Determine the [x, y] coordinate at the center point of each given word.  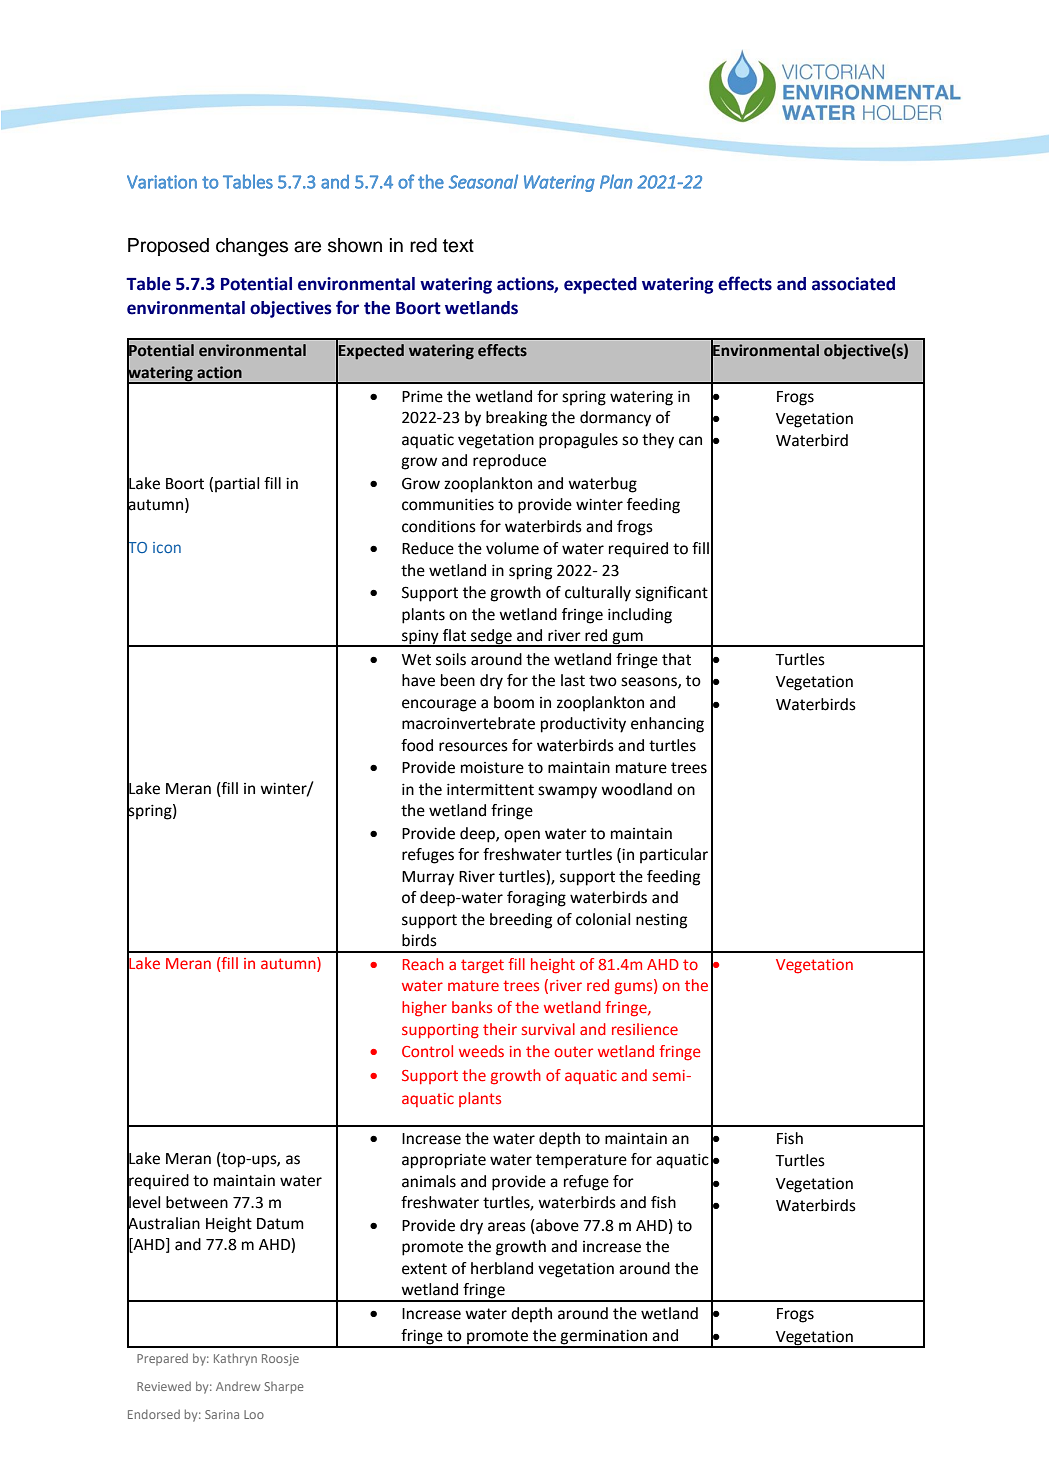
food [417, 745]
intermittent [490, 790]
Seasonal [483, 181]
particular [674, 856]
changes [252, 247]
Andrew [238, 1386]
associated [853, 284]
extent [424, 1269]
